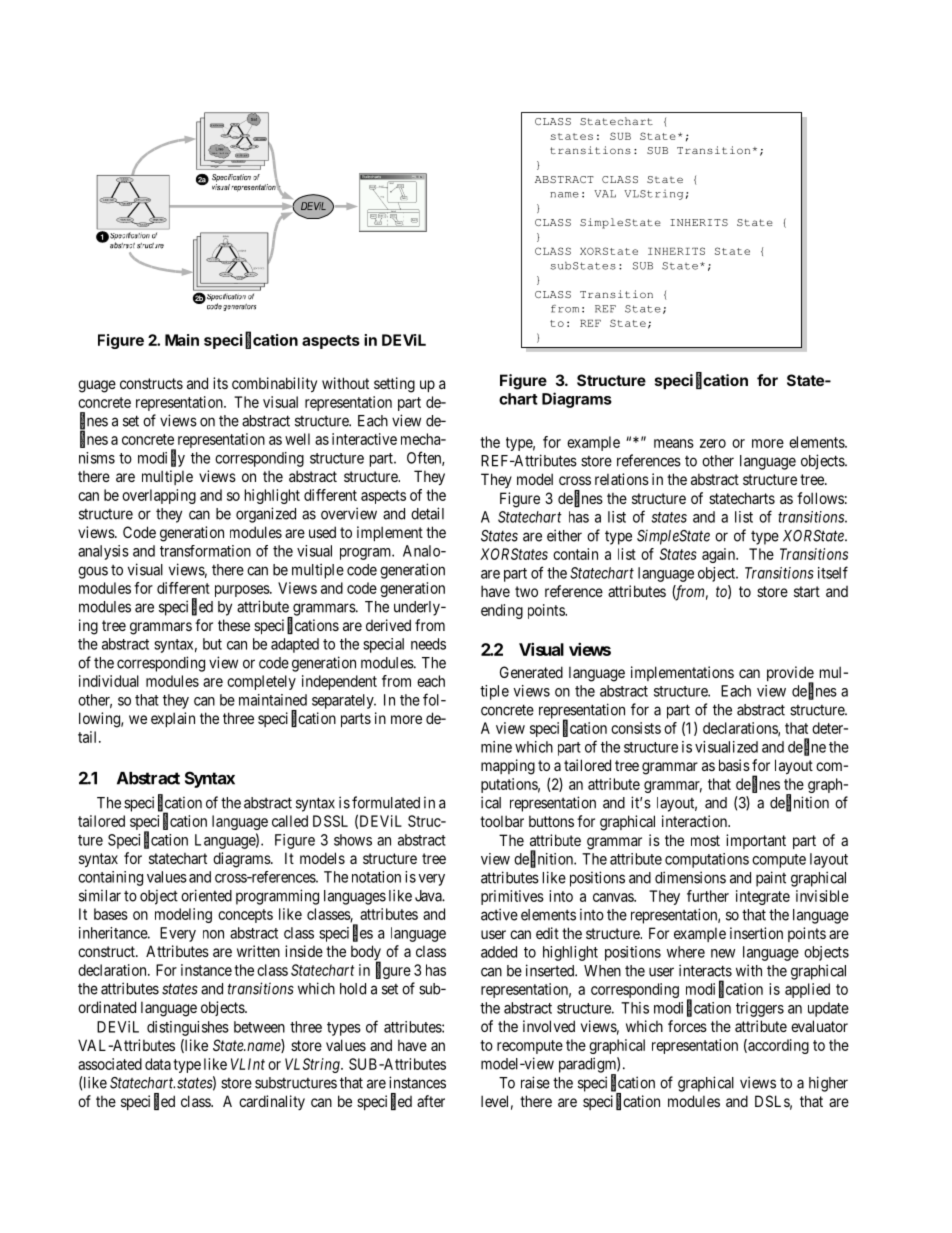 The height and width of the image is (1233, 952). Describe the element at coordinates (499, 952) in the image. I see `added` at that location.
